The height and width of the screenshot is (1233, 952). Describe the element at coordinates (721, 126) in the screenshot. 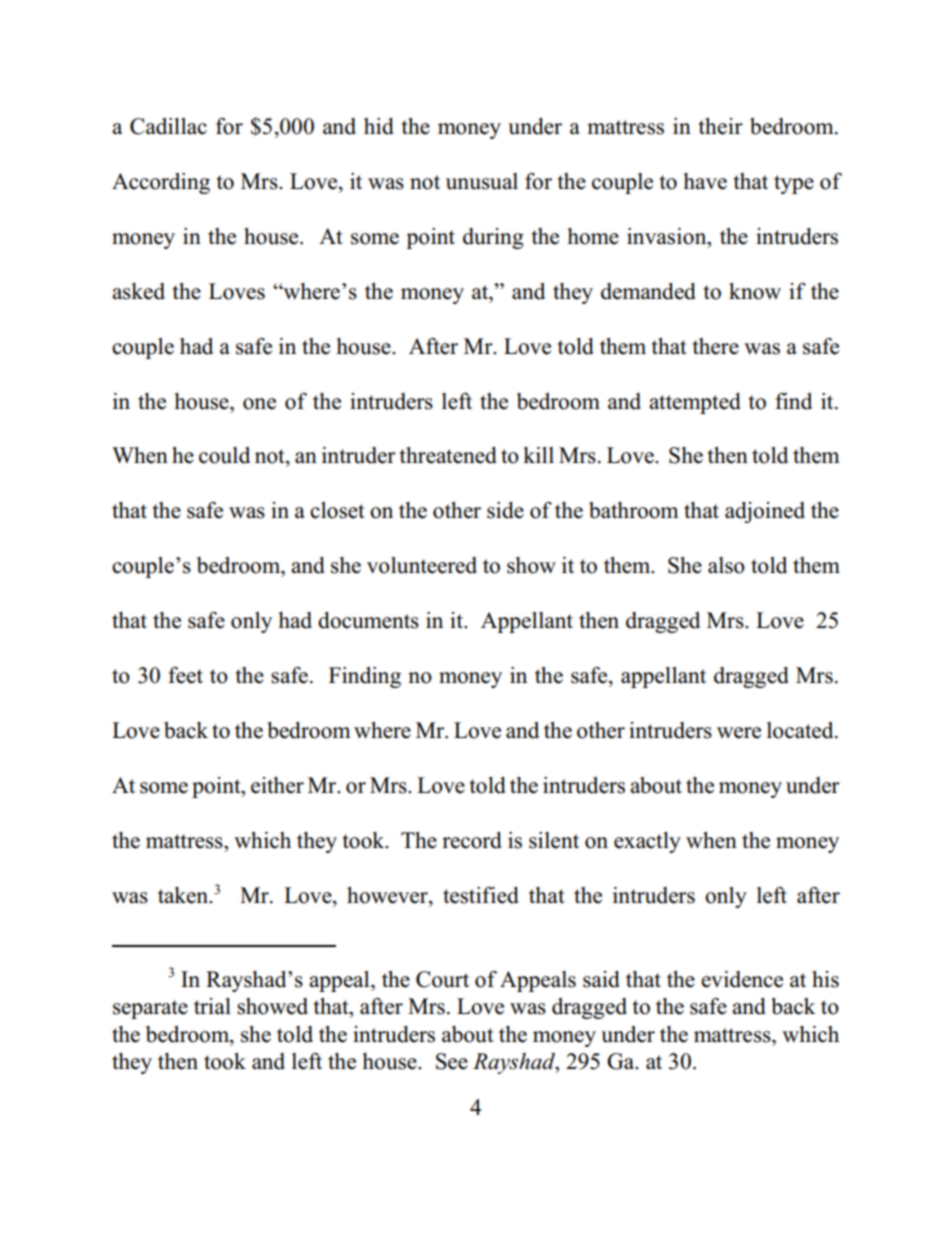

I see `their` at that location.
